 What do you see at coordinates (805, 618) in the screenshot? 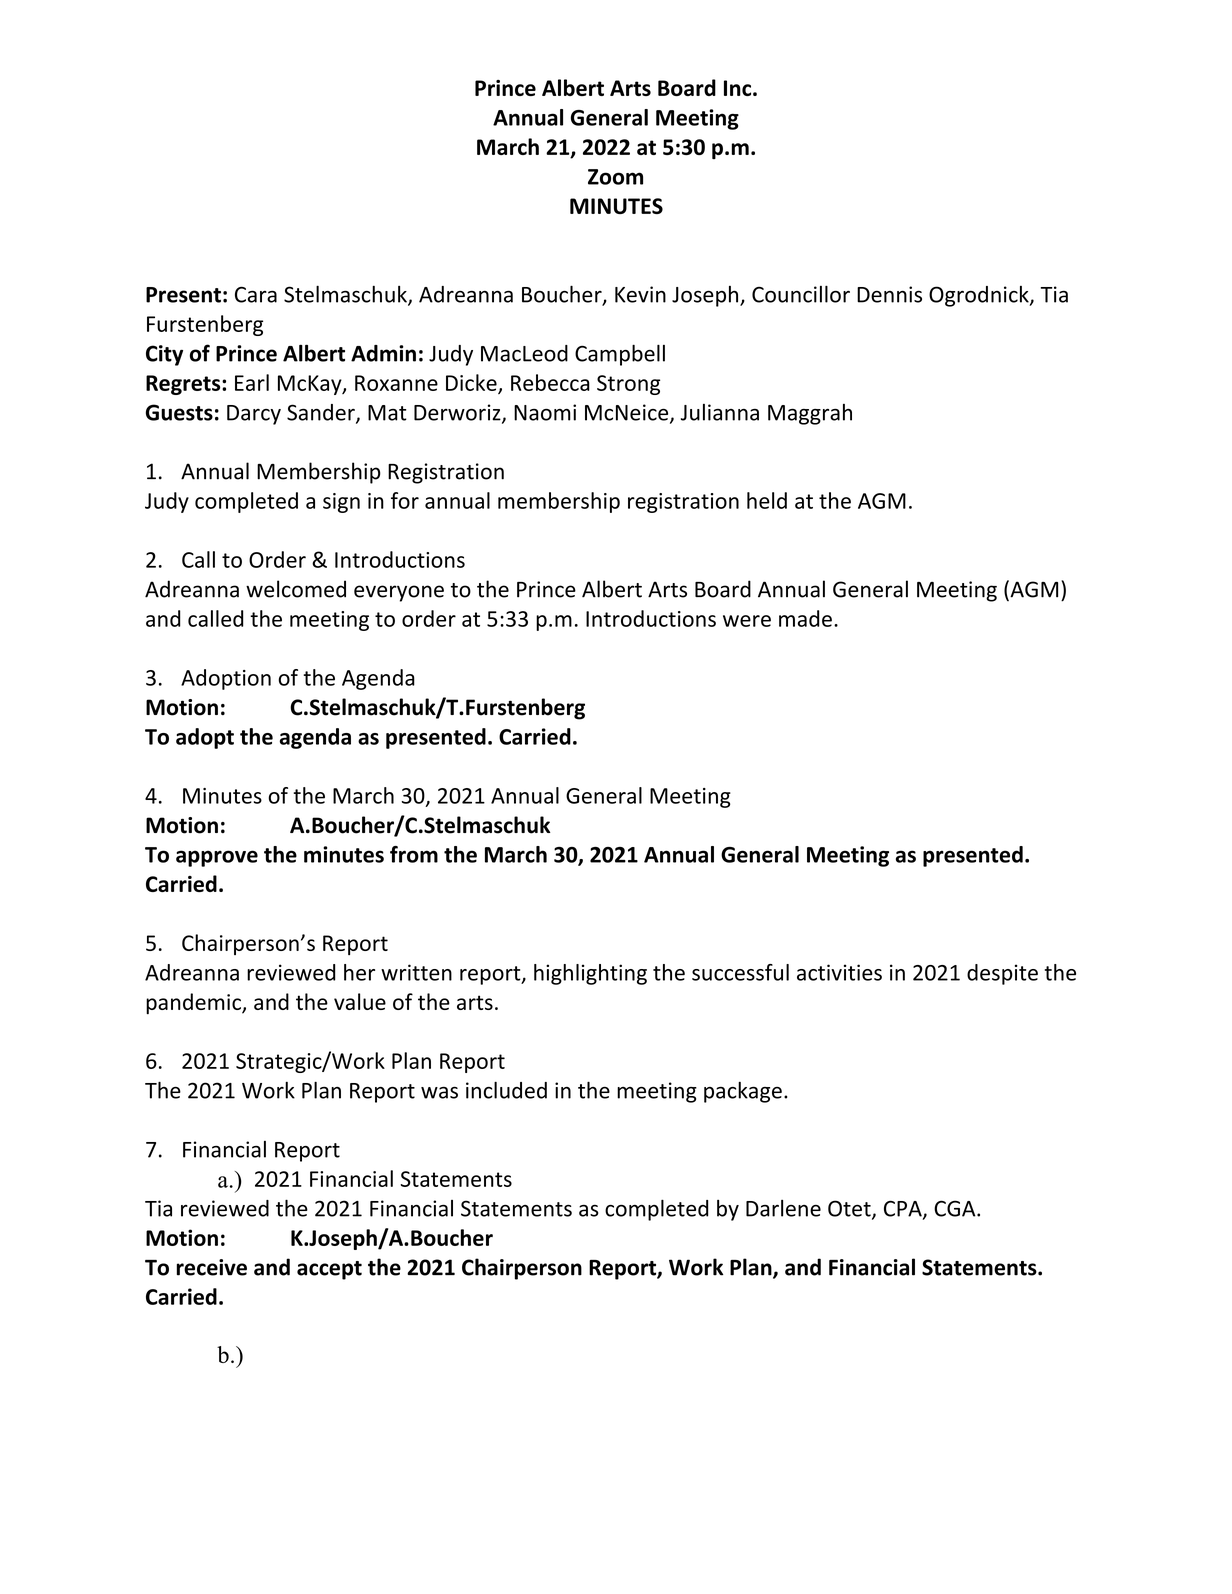
I see `made` at bounding box center [805, 618].
